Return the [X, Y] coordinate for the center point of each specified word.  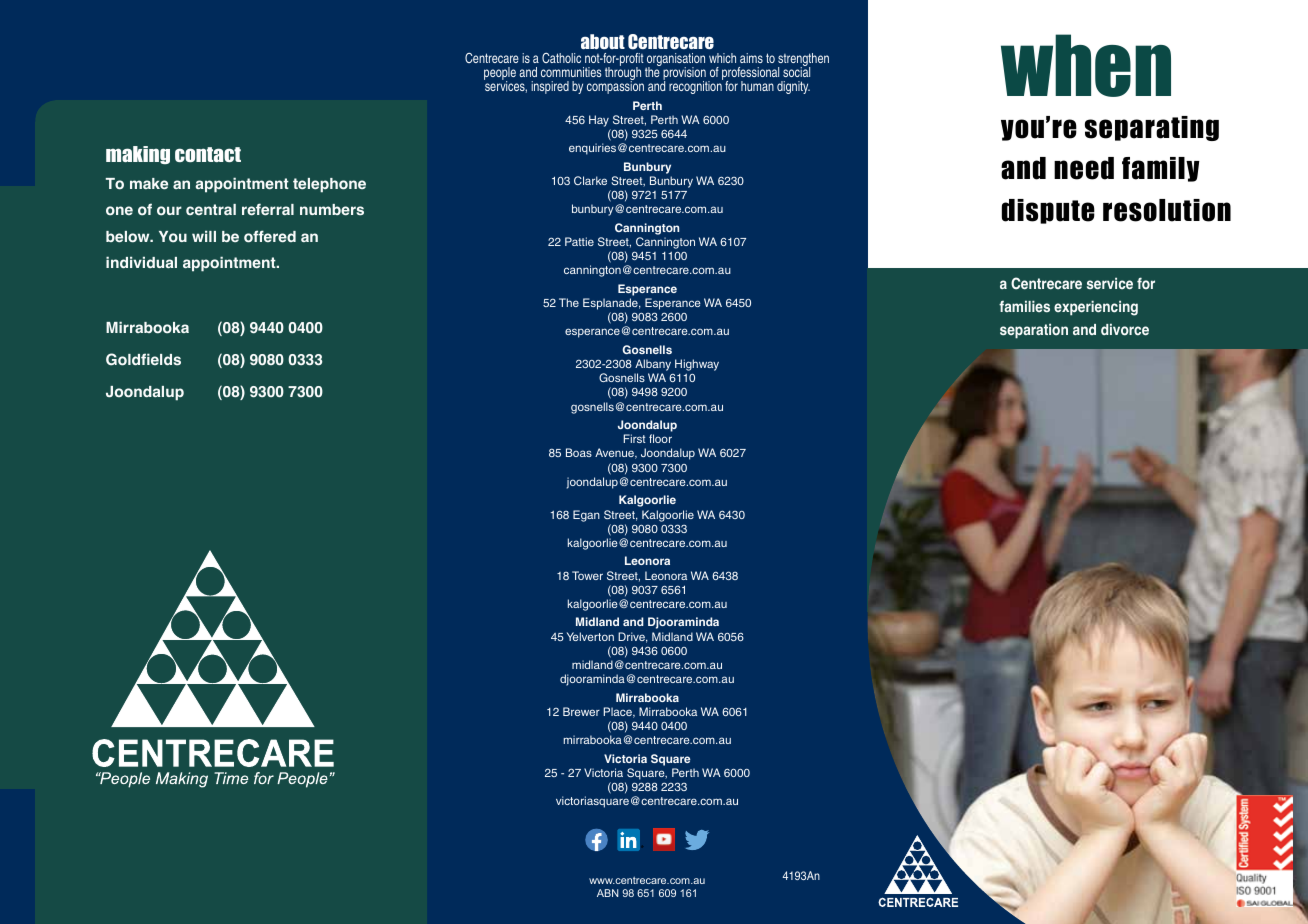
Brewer [581, 711]
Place [619, 712]
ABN [607, 893]
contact [208, 154]
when [1086, 65]
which [722, 58]
